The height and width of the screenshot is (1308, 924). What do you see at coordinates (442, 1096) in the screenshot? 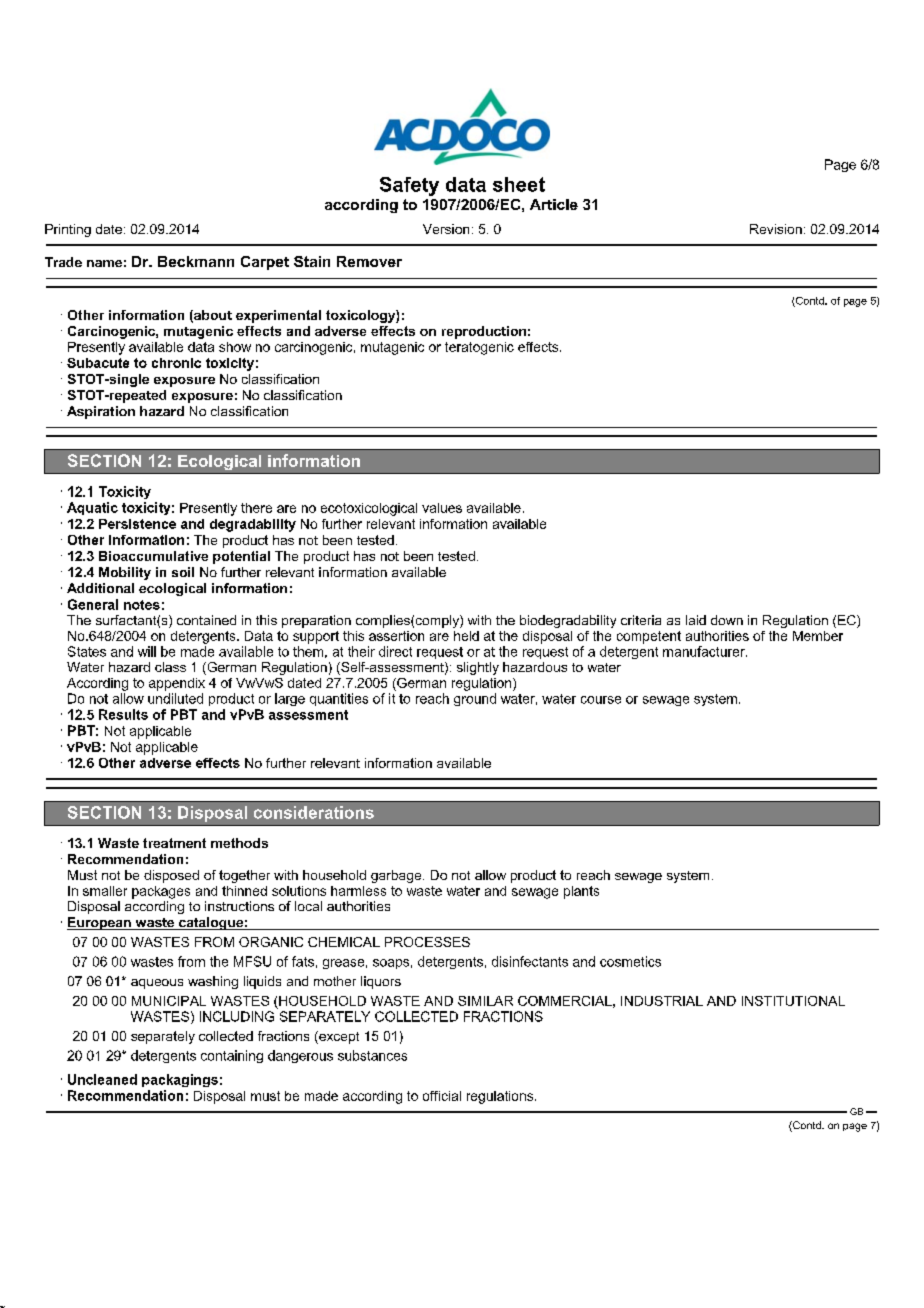
I see `official` at bounding box center [442, 1096].
